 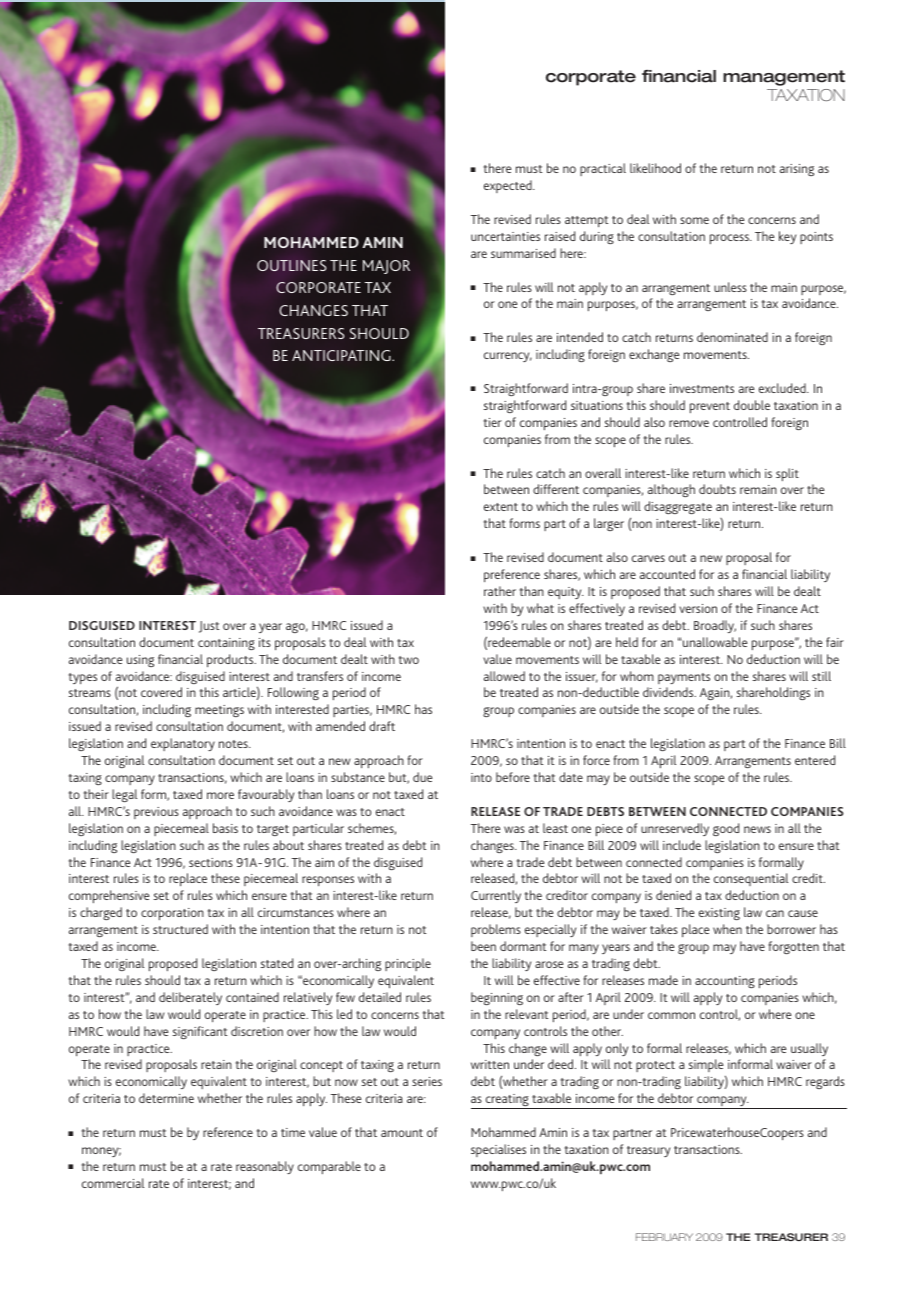 What do you see at coordinates (664, 1237) in the screenshot?
I see `FEBRUARY` at bounding box center [664, 1237].
